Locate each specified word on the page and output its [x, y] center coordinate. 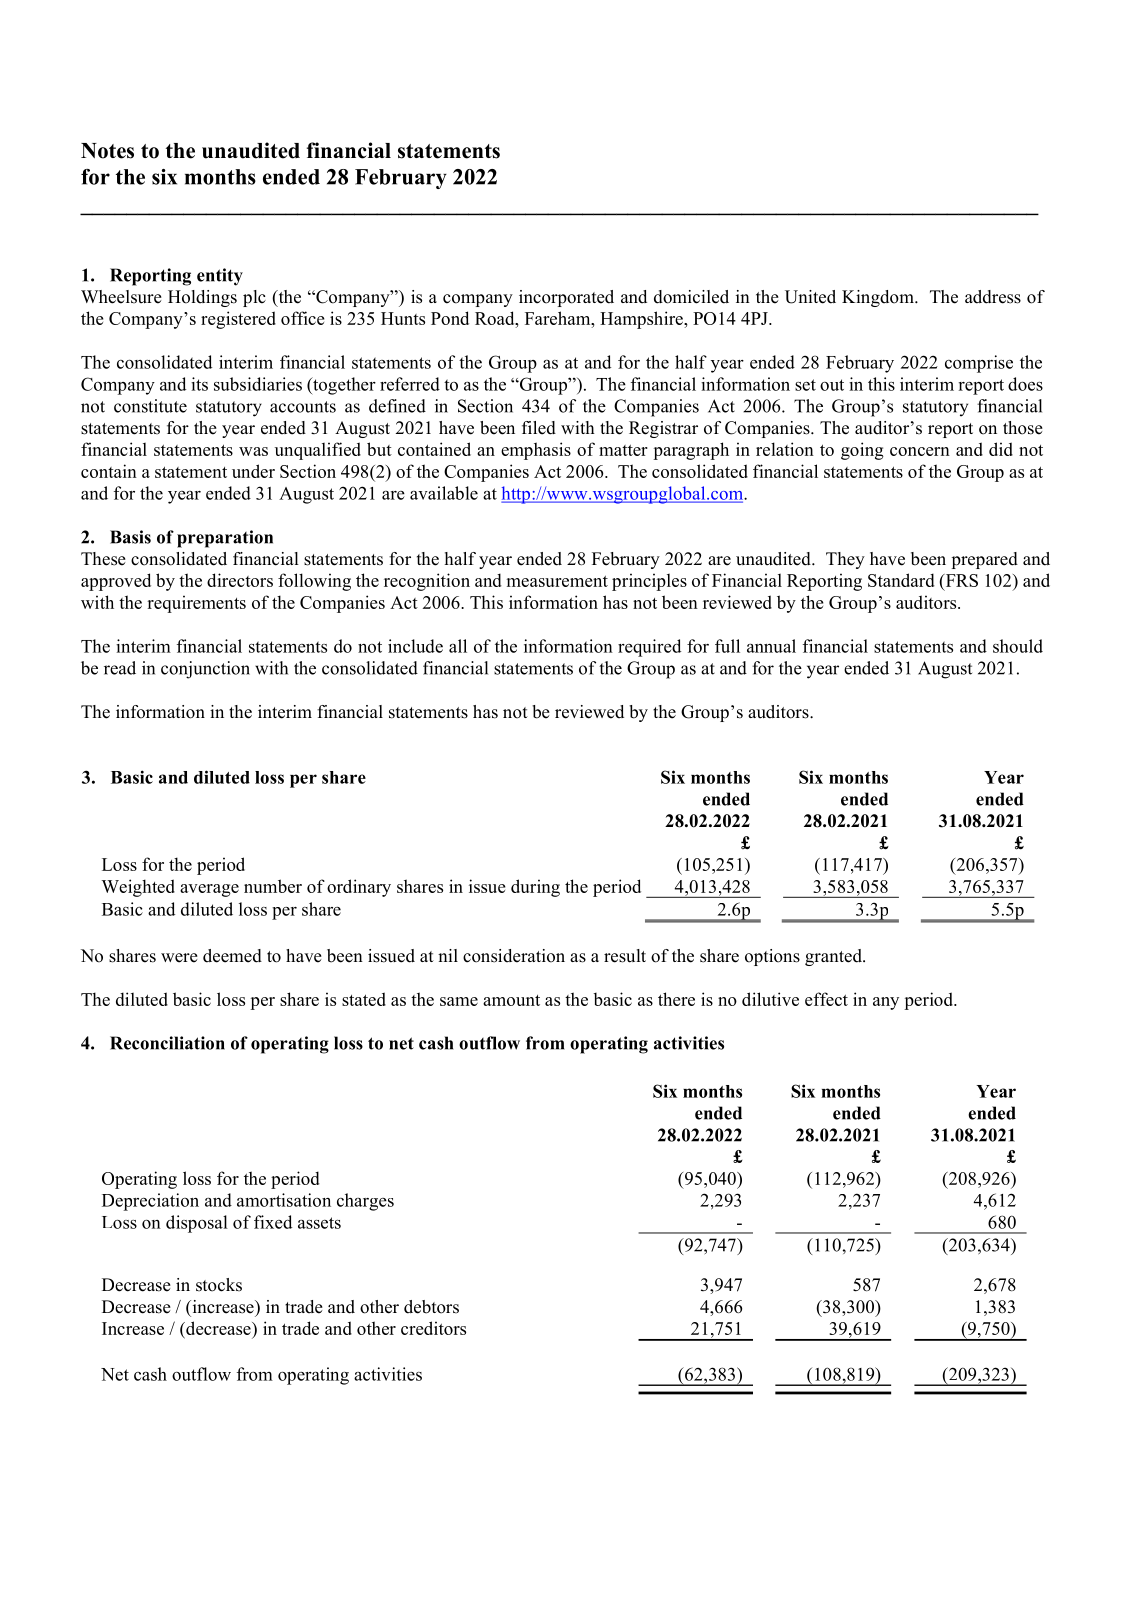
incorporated [566, 298]
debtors [431, 1307]
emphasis [536, 451]
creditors [433, 1328]
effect [826, 999]
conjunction [205, 670]
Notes [107, 151]
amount [511, 1000]
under [253, 471]
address [993, 297]
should [1018, 646]
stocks [219, 1285]
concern [920, 451]
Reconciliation [167, 1043]
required [649, 648]
